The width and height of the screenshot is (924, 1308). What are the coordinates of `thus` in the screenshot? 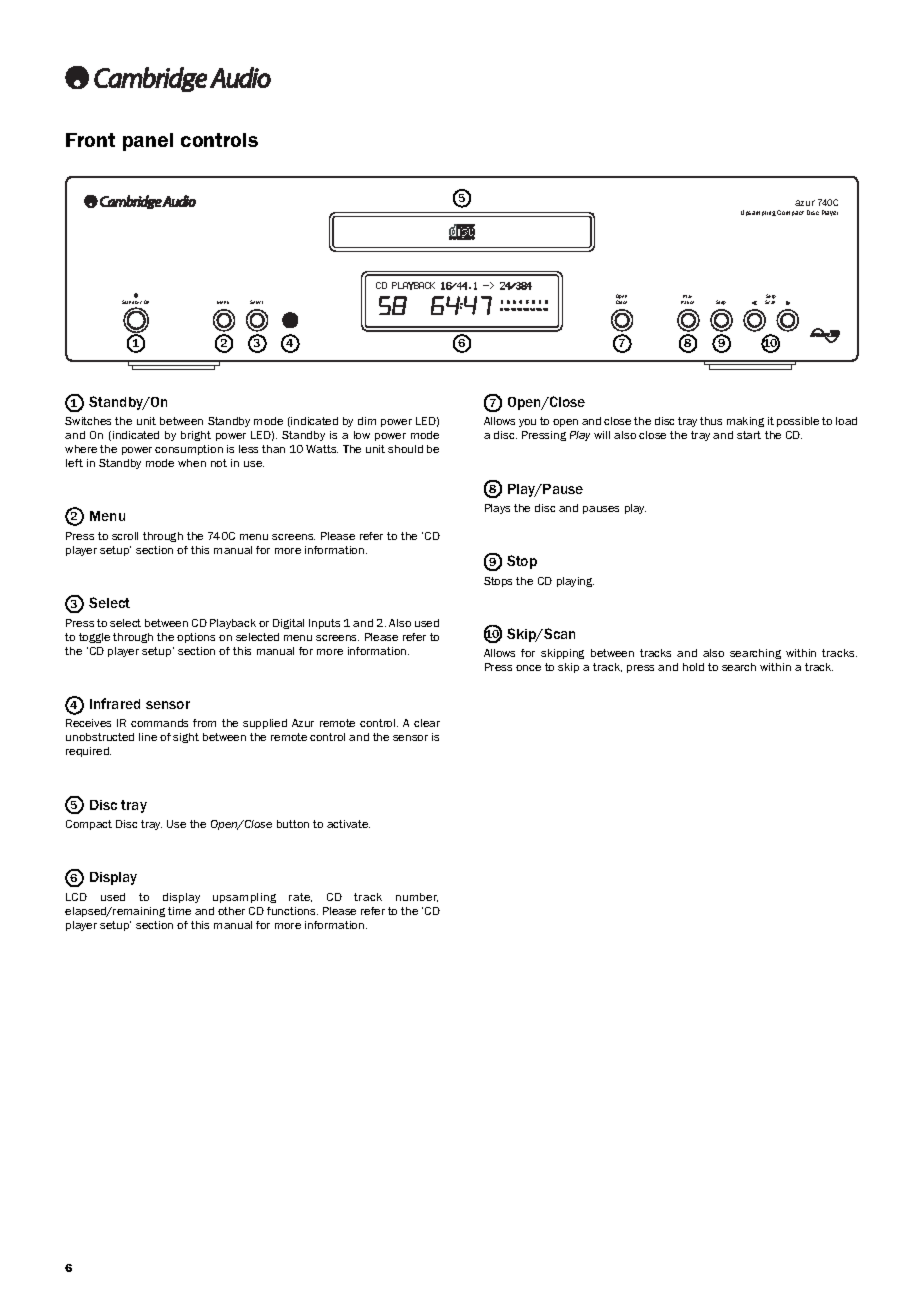 It's located at (711, 421).
